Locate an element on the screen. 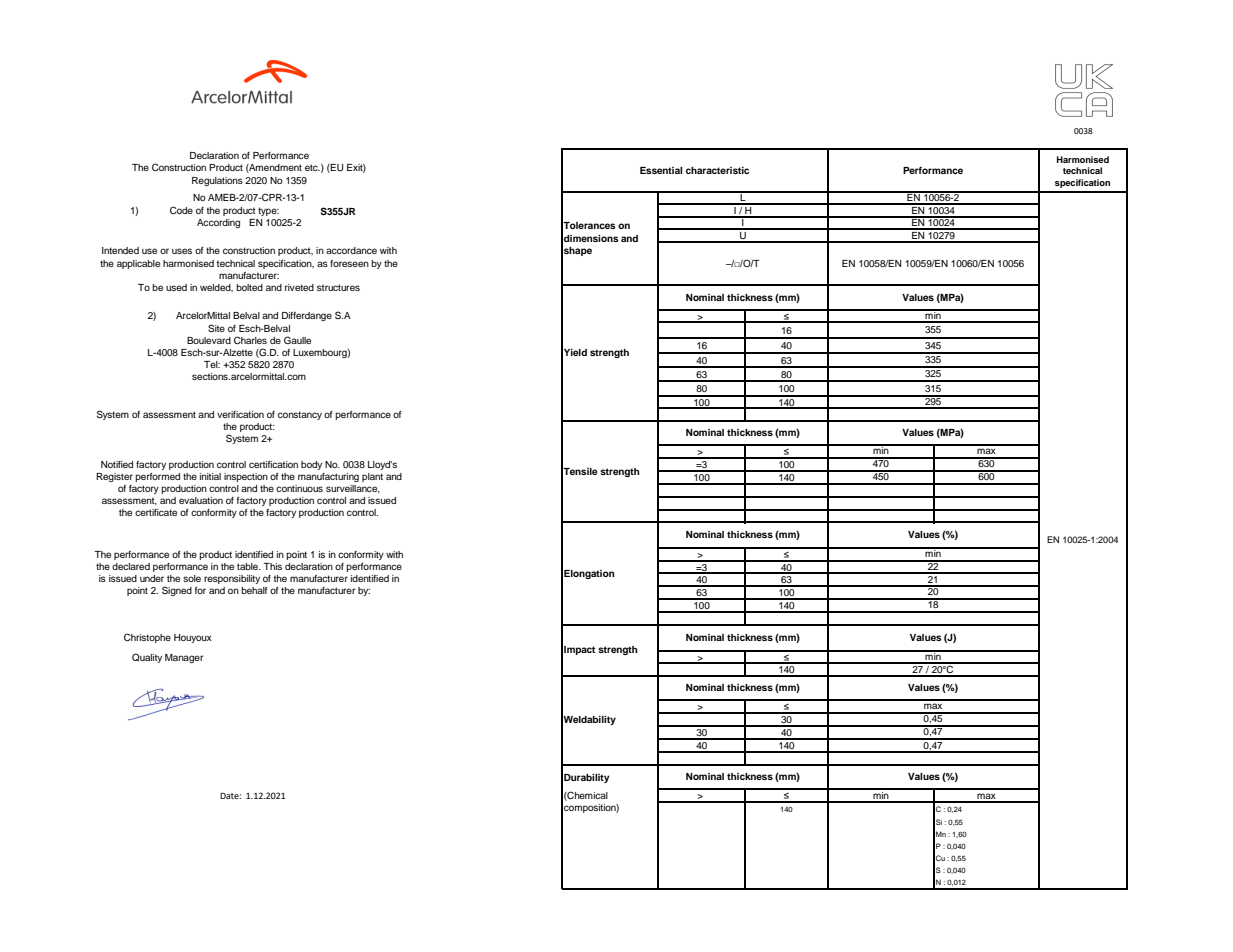 The image size is (1233, 952). foreseen is located at coordinates (349, 263).
